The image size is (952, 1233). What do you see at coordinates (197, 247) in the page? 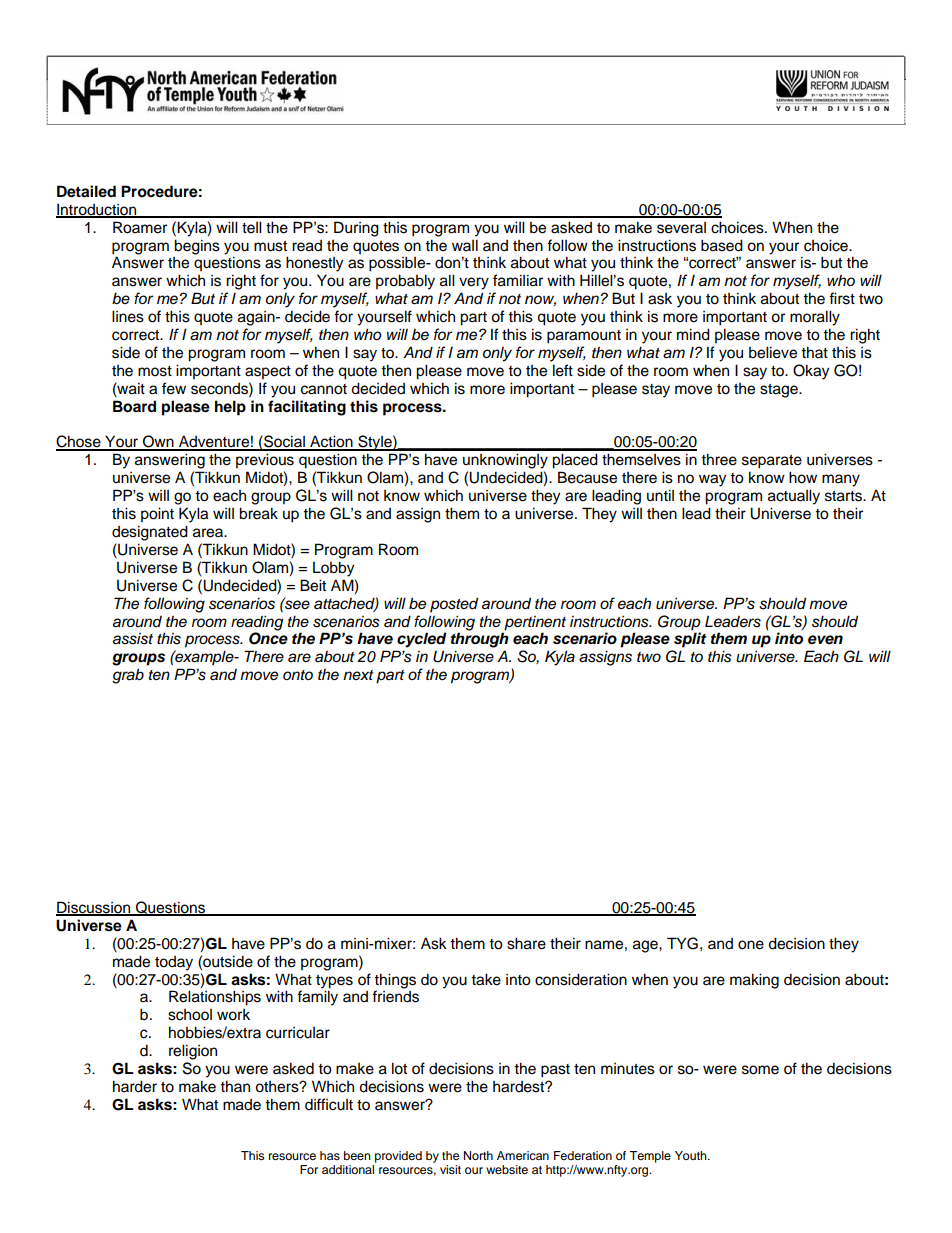
I see `begins` at bounding box center [197, 247].
